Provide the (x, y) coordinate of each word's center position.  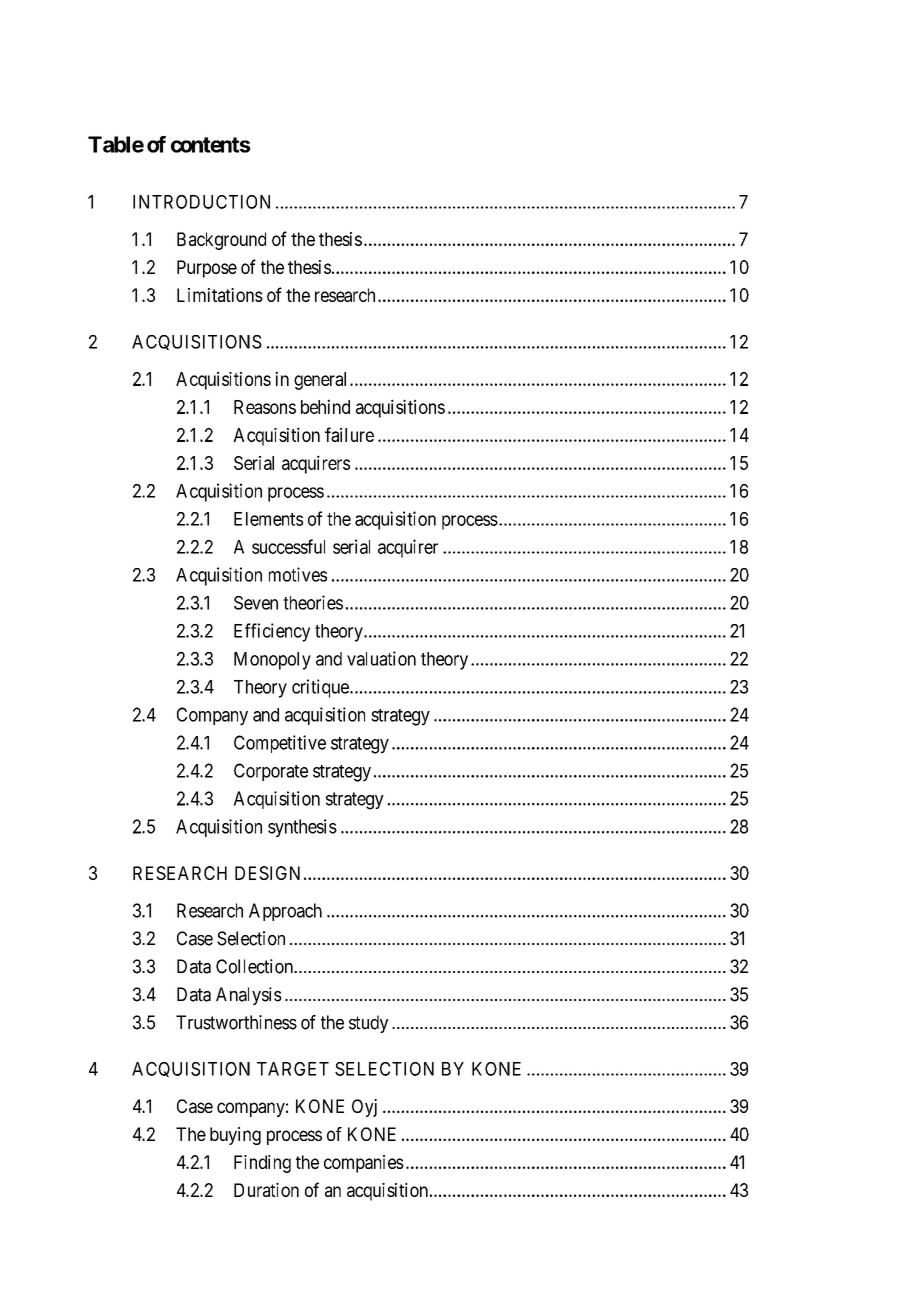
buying (235, 1136)
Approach (285, 912)
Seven (256, 603)
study (368, 1024)
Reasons (265, 407)
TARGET (293, 1069)
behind (325, 406)
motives (298, 574)
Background (221, 241)
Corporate (271, 772)
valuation (381, 658)
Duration (266, 1190)
